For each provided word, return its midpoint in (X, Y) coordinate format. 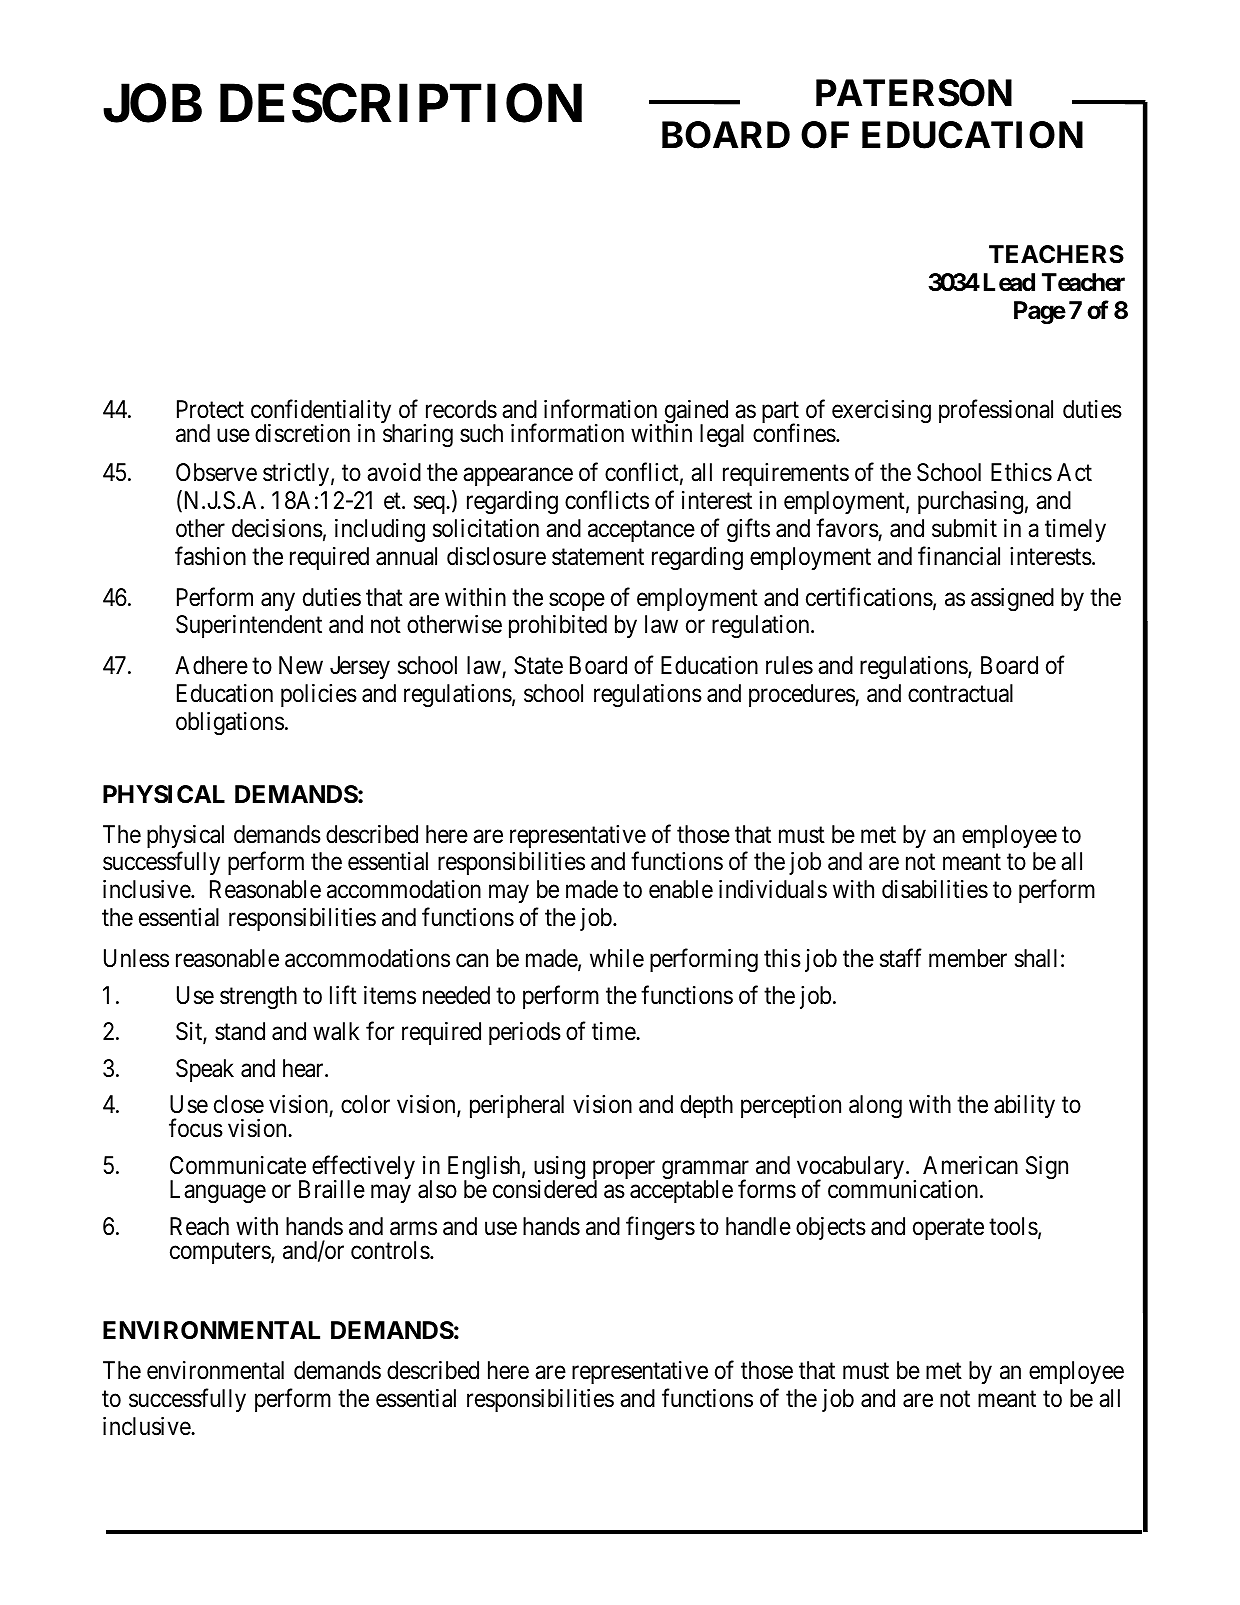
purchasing (970, 503)
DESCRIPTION (401, 103)
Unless (136, 958)
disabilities (935, 889)
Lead (1009, 282)
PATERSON (914, 93)
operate (948, 1229)
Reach (199, 1226)
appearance (518, 477)
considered (545, 1189)
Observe (216, 472)
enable (681, 889)
